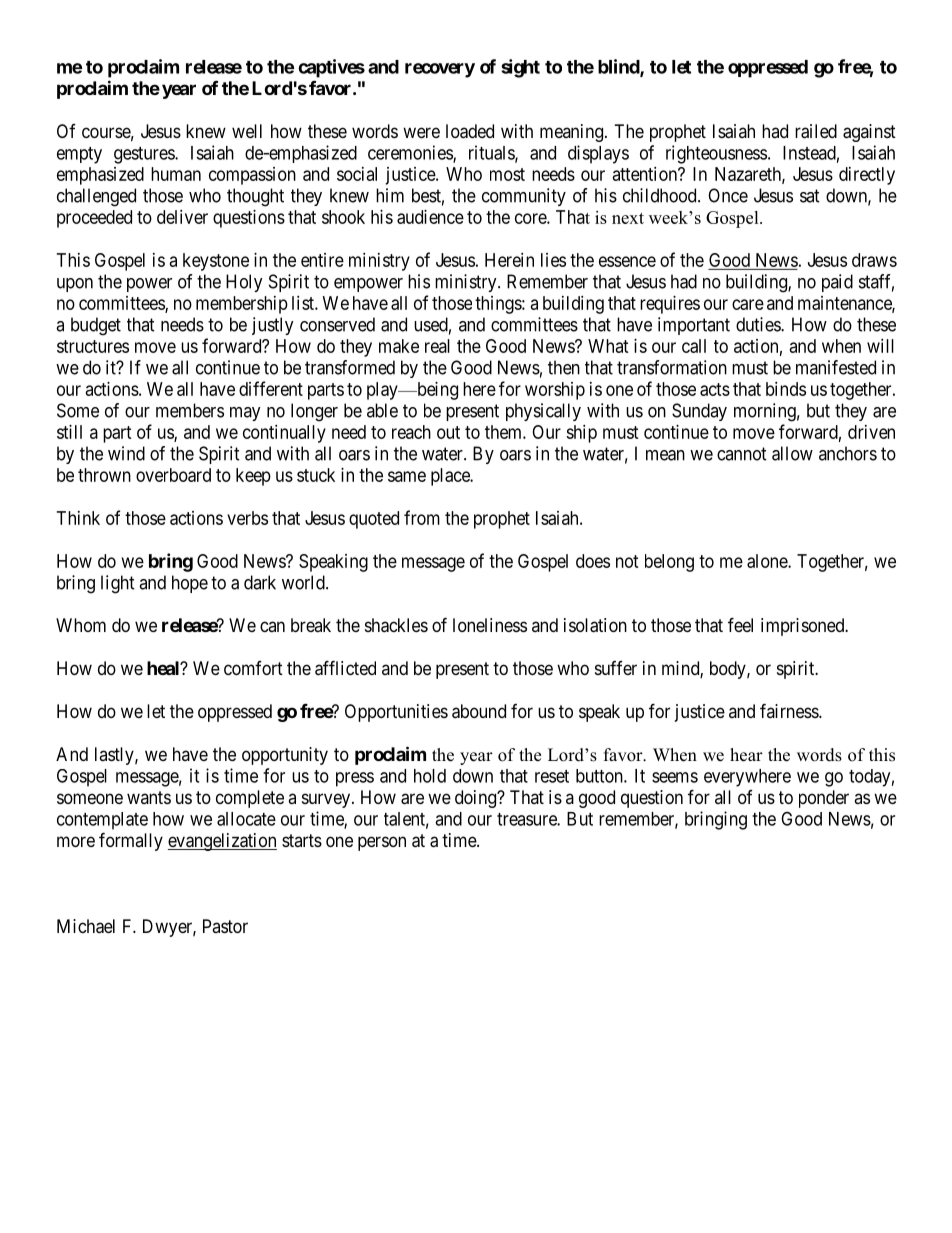 The width and height of the image is (952, 1233). Describe the element at coordinates (451, 477) in the image. I see `place` at that location.
